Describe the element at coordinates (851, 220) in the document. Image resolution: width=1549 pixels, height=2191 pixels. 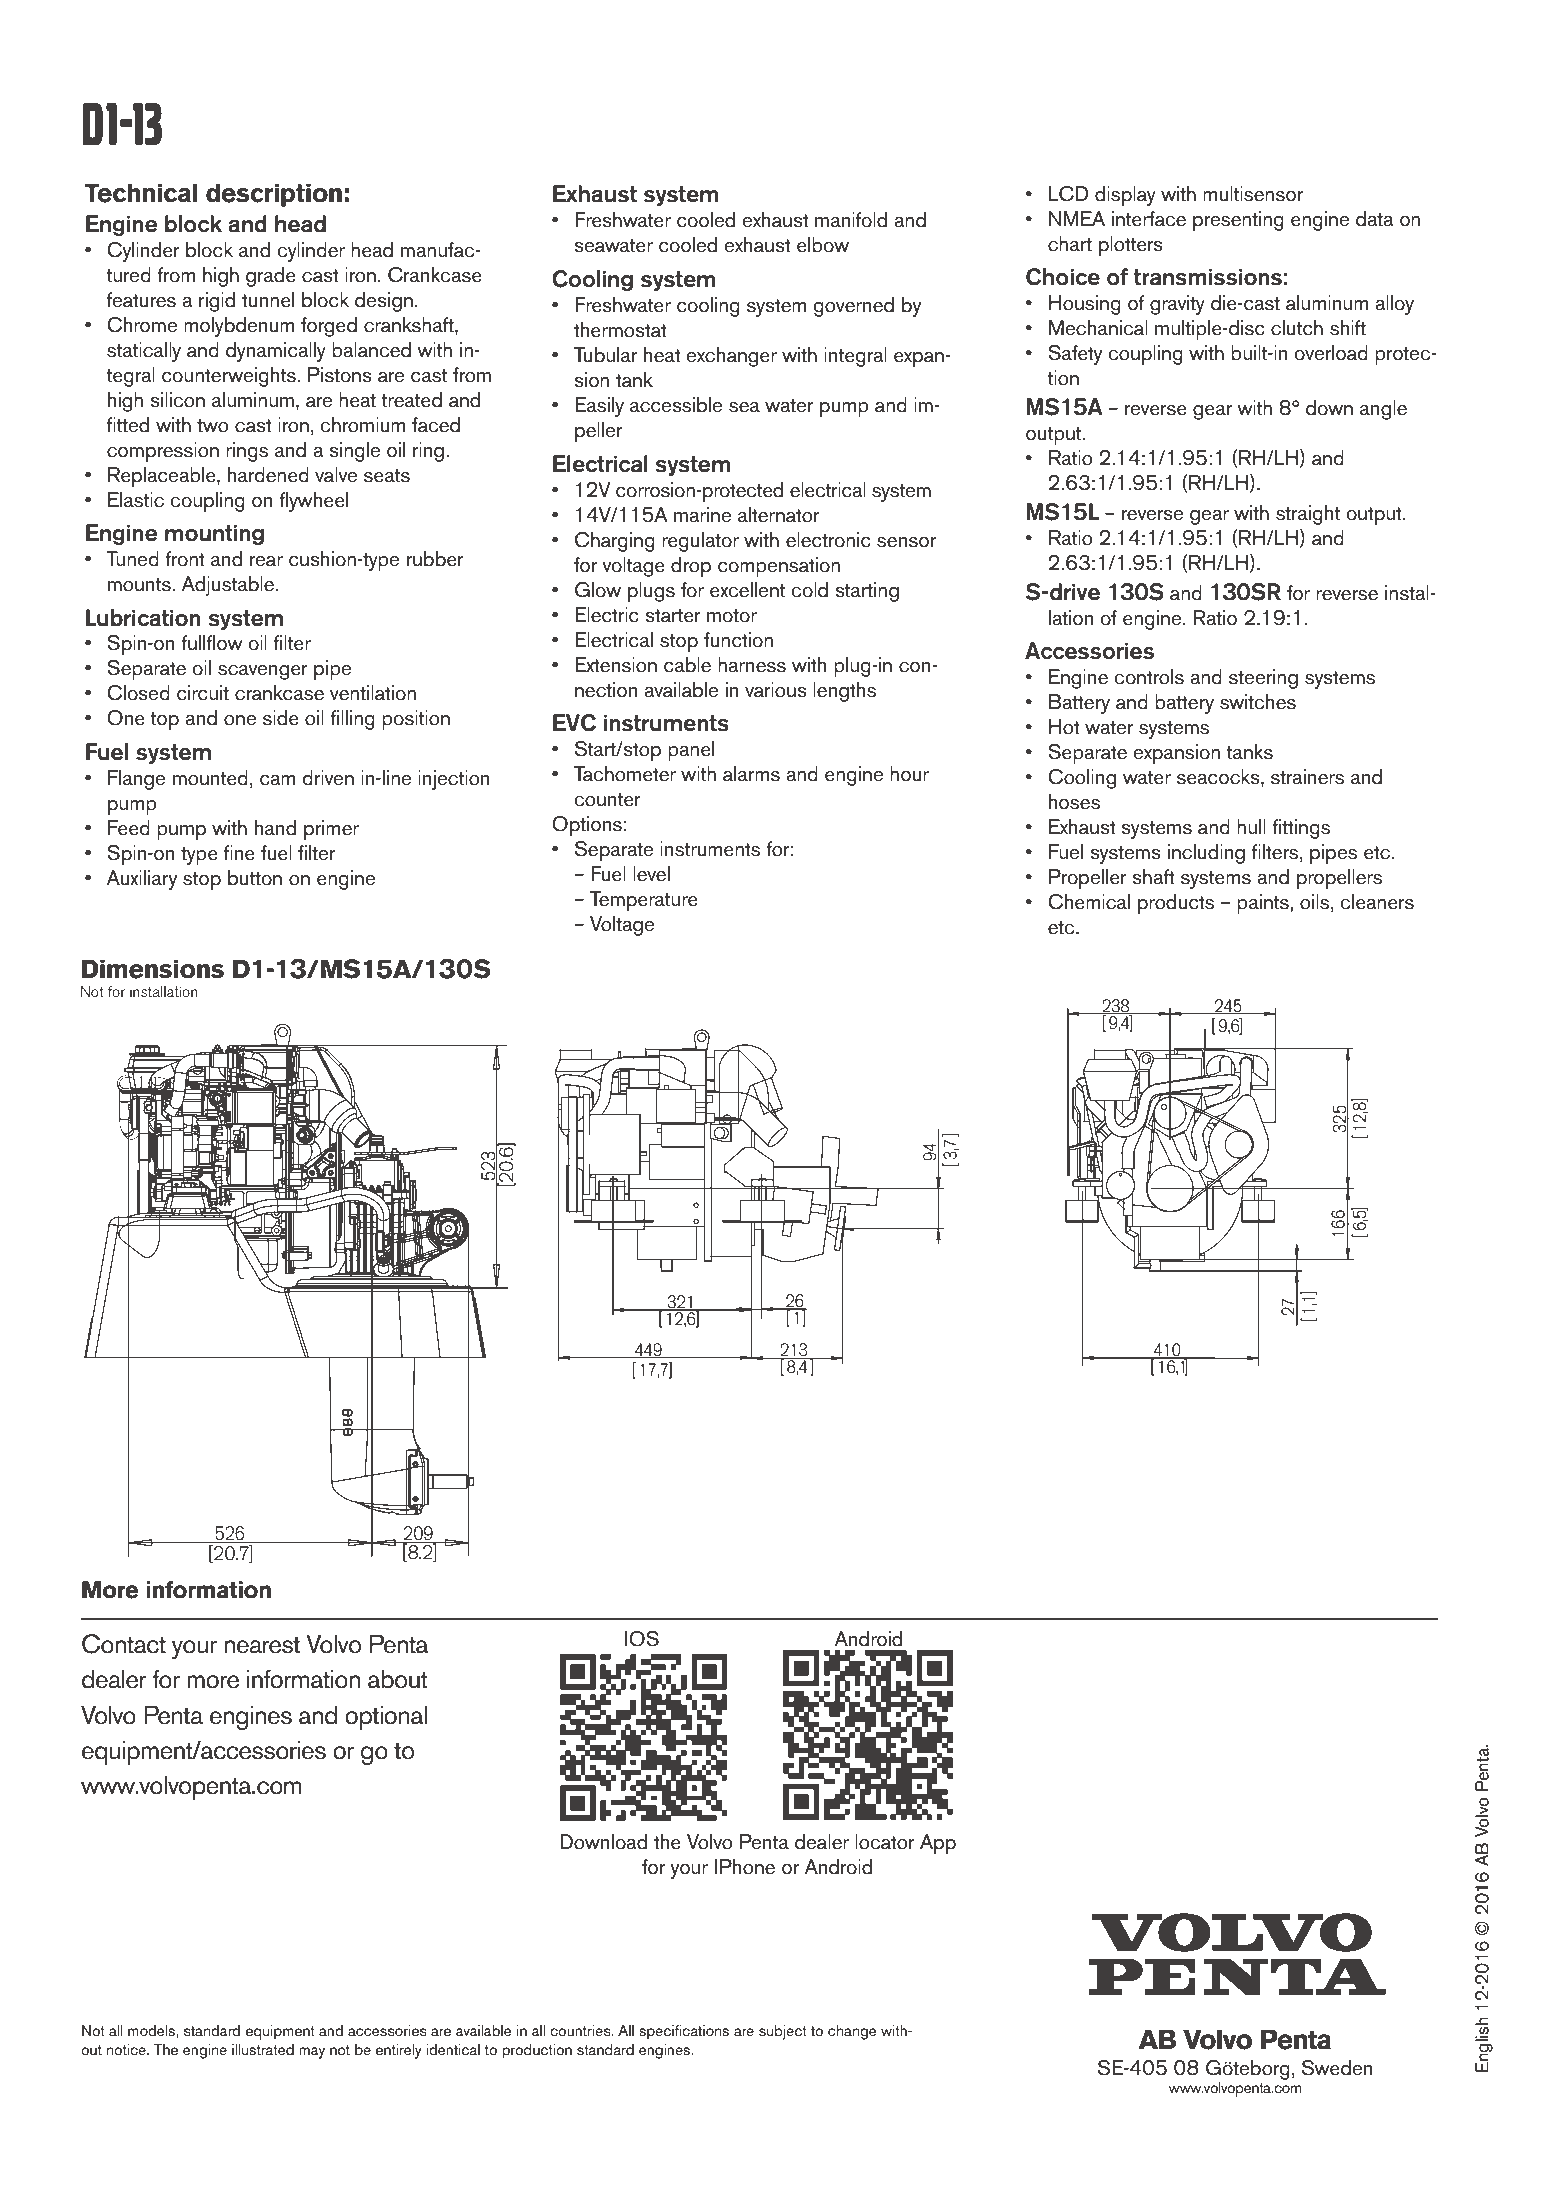
I see `manifold` at that location.
